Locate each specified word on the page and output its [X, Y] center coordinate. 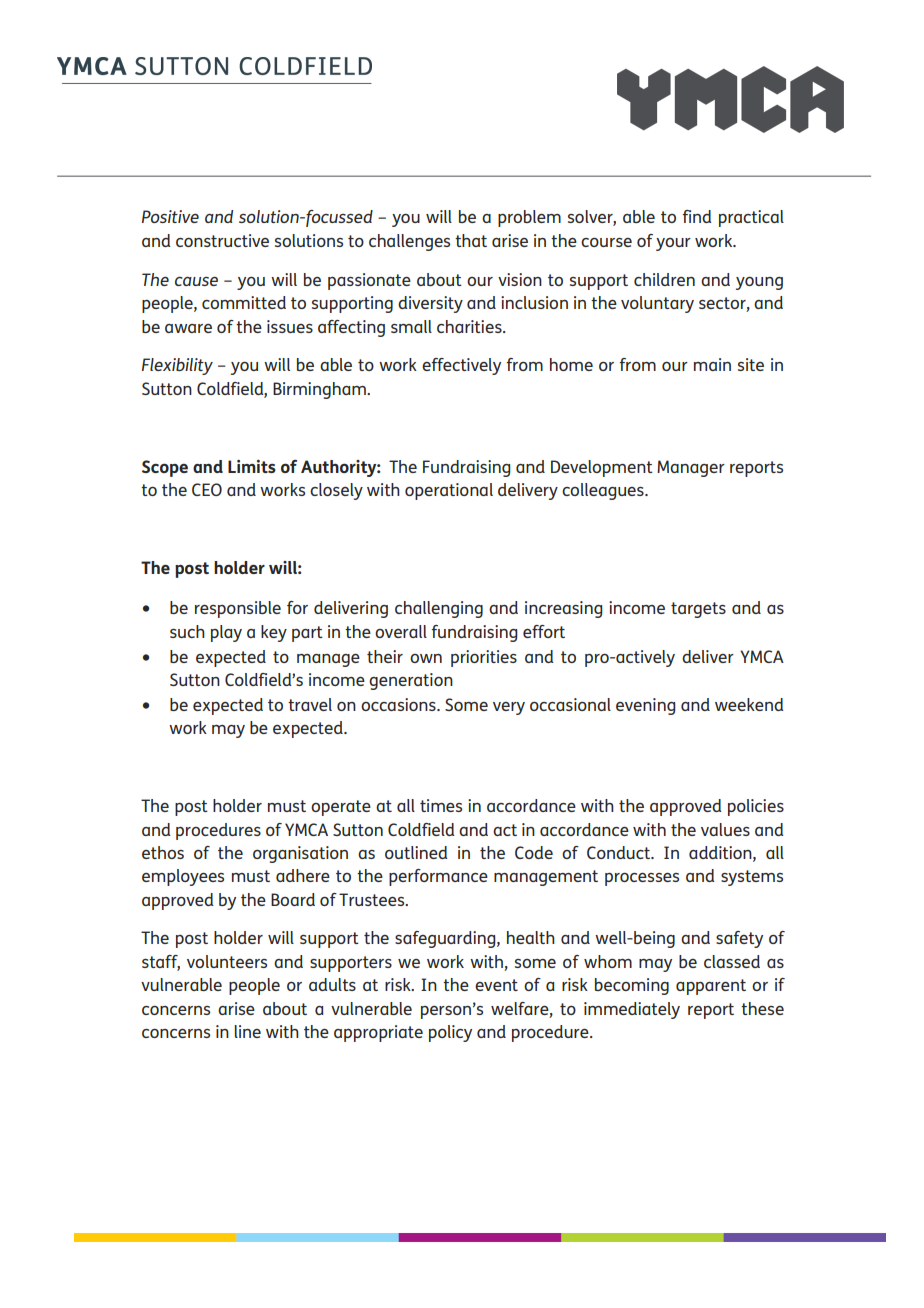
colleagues [604, 491]
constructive [222, 240]
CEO [207, 489]
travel [310, 704]
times [441, 805]
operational [449, 491]
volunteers [227, 961]
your [673, 244]
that [471, 240]
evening [646, 706]
